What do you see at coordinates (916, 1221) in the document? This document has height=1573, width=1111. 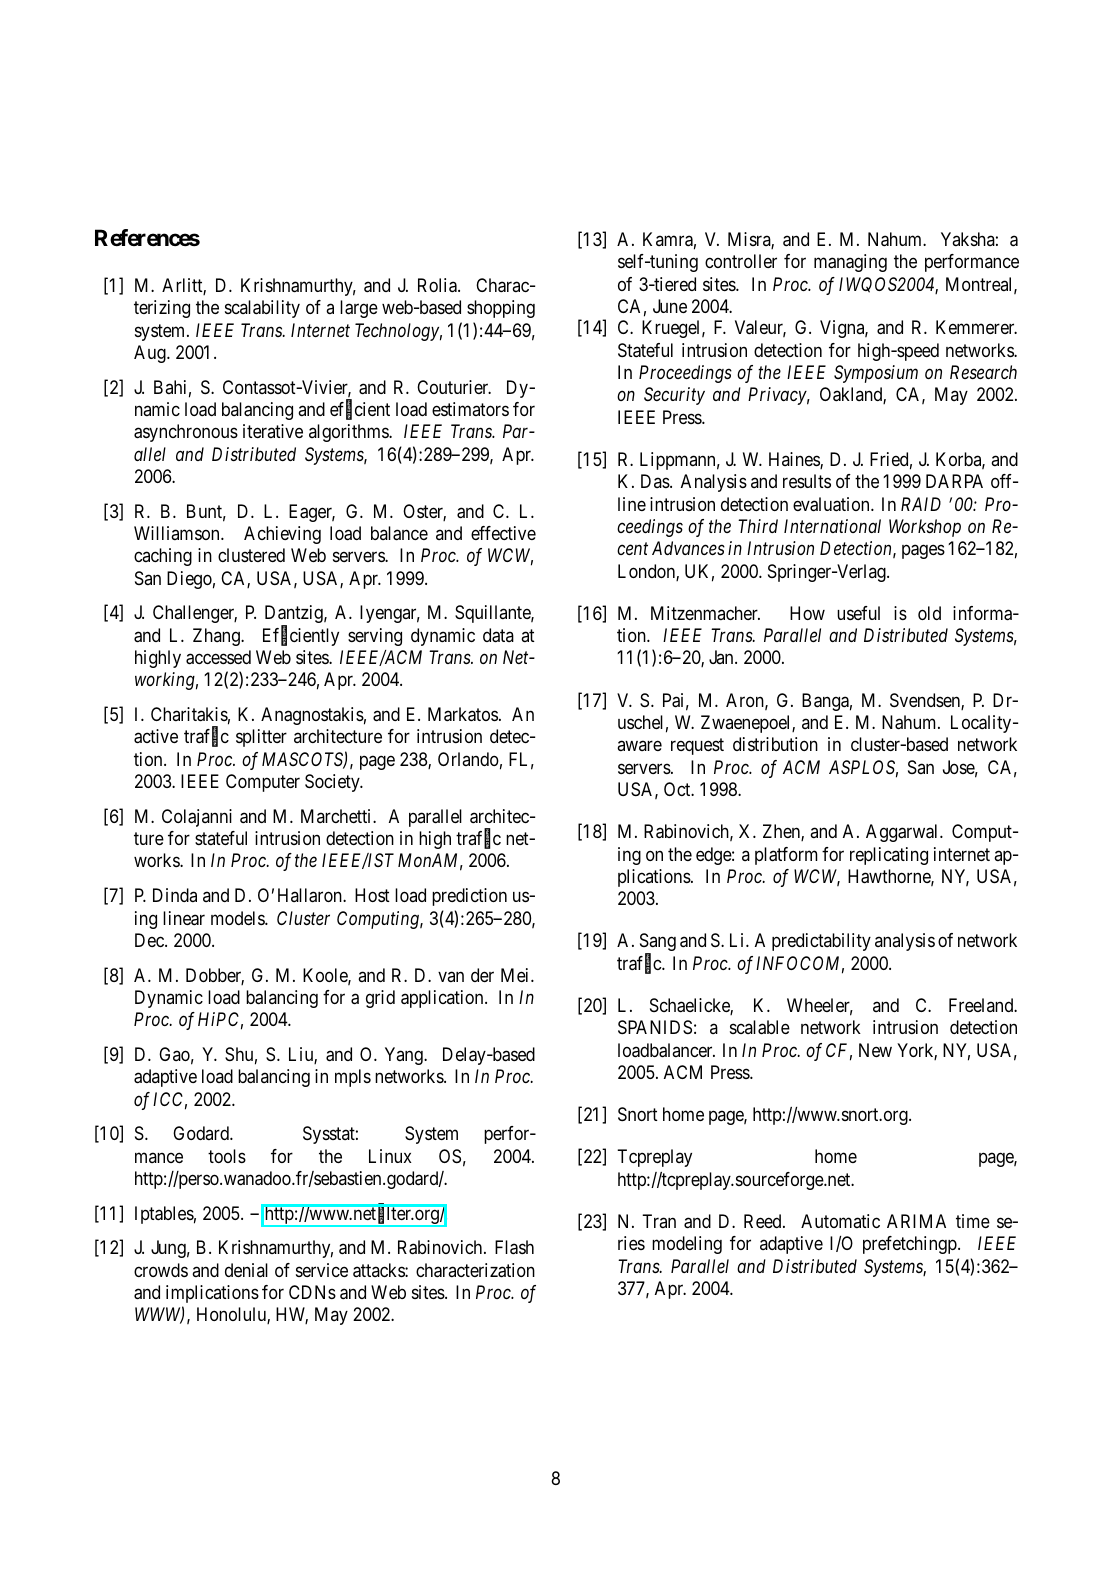 I see `ARIMA` at bounding box center [916, 1221].
